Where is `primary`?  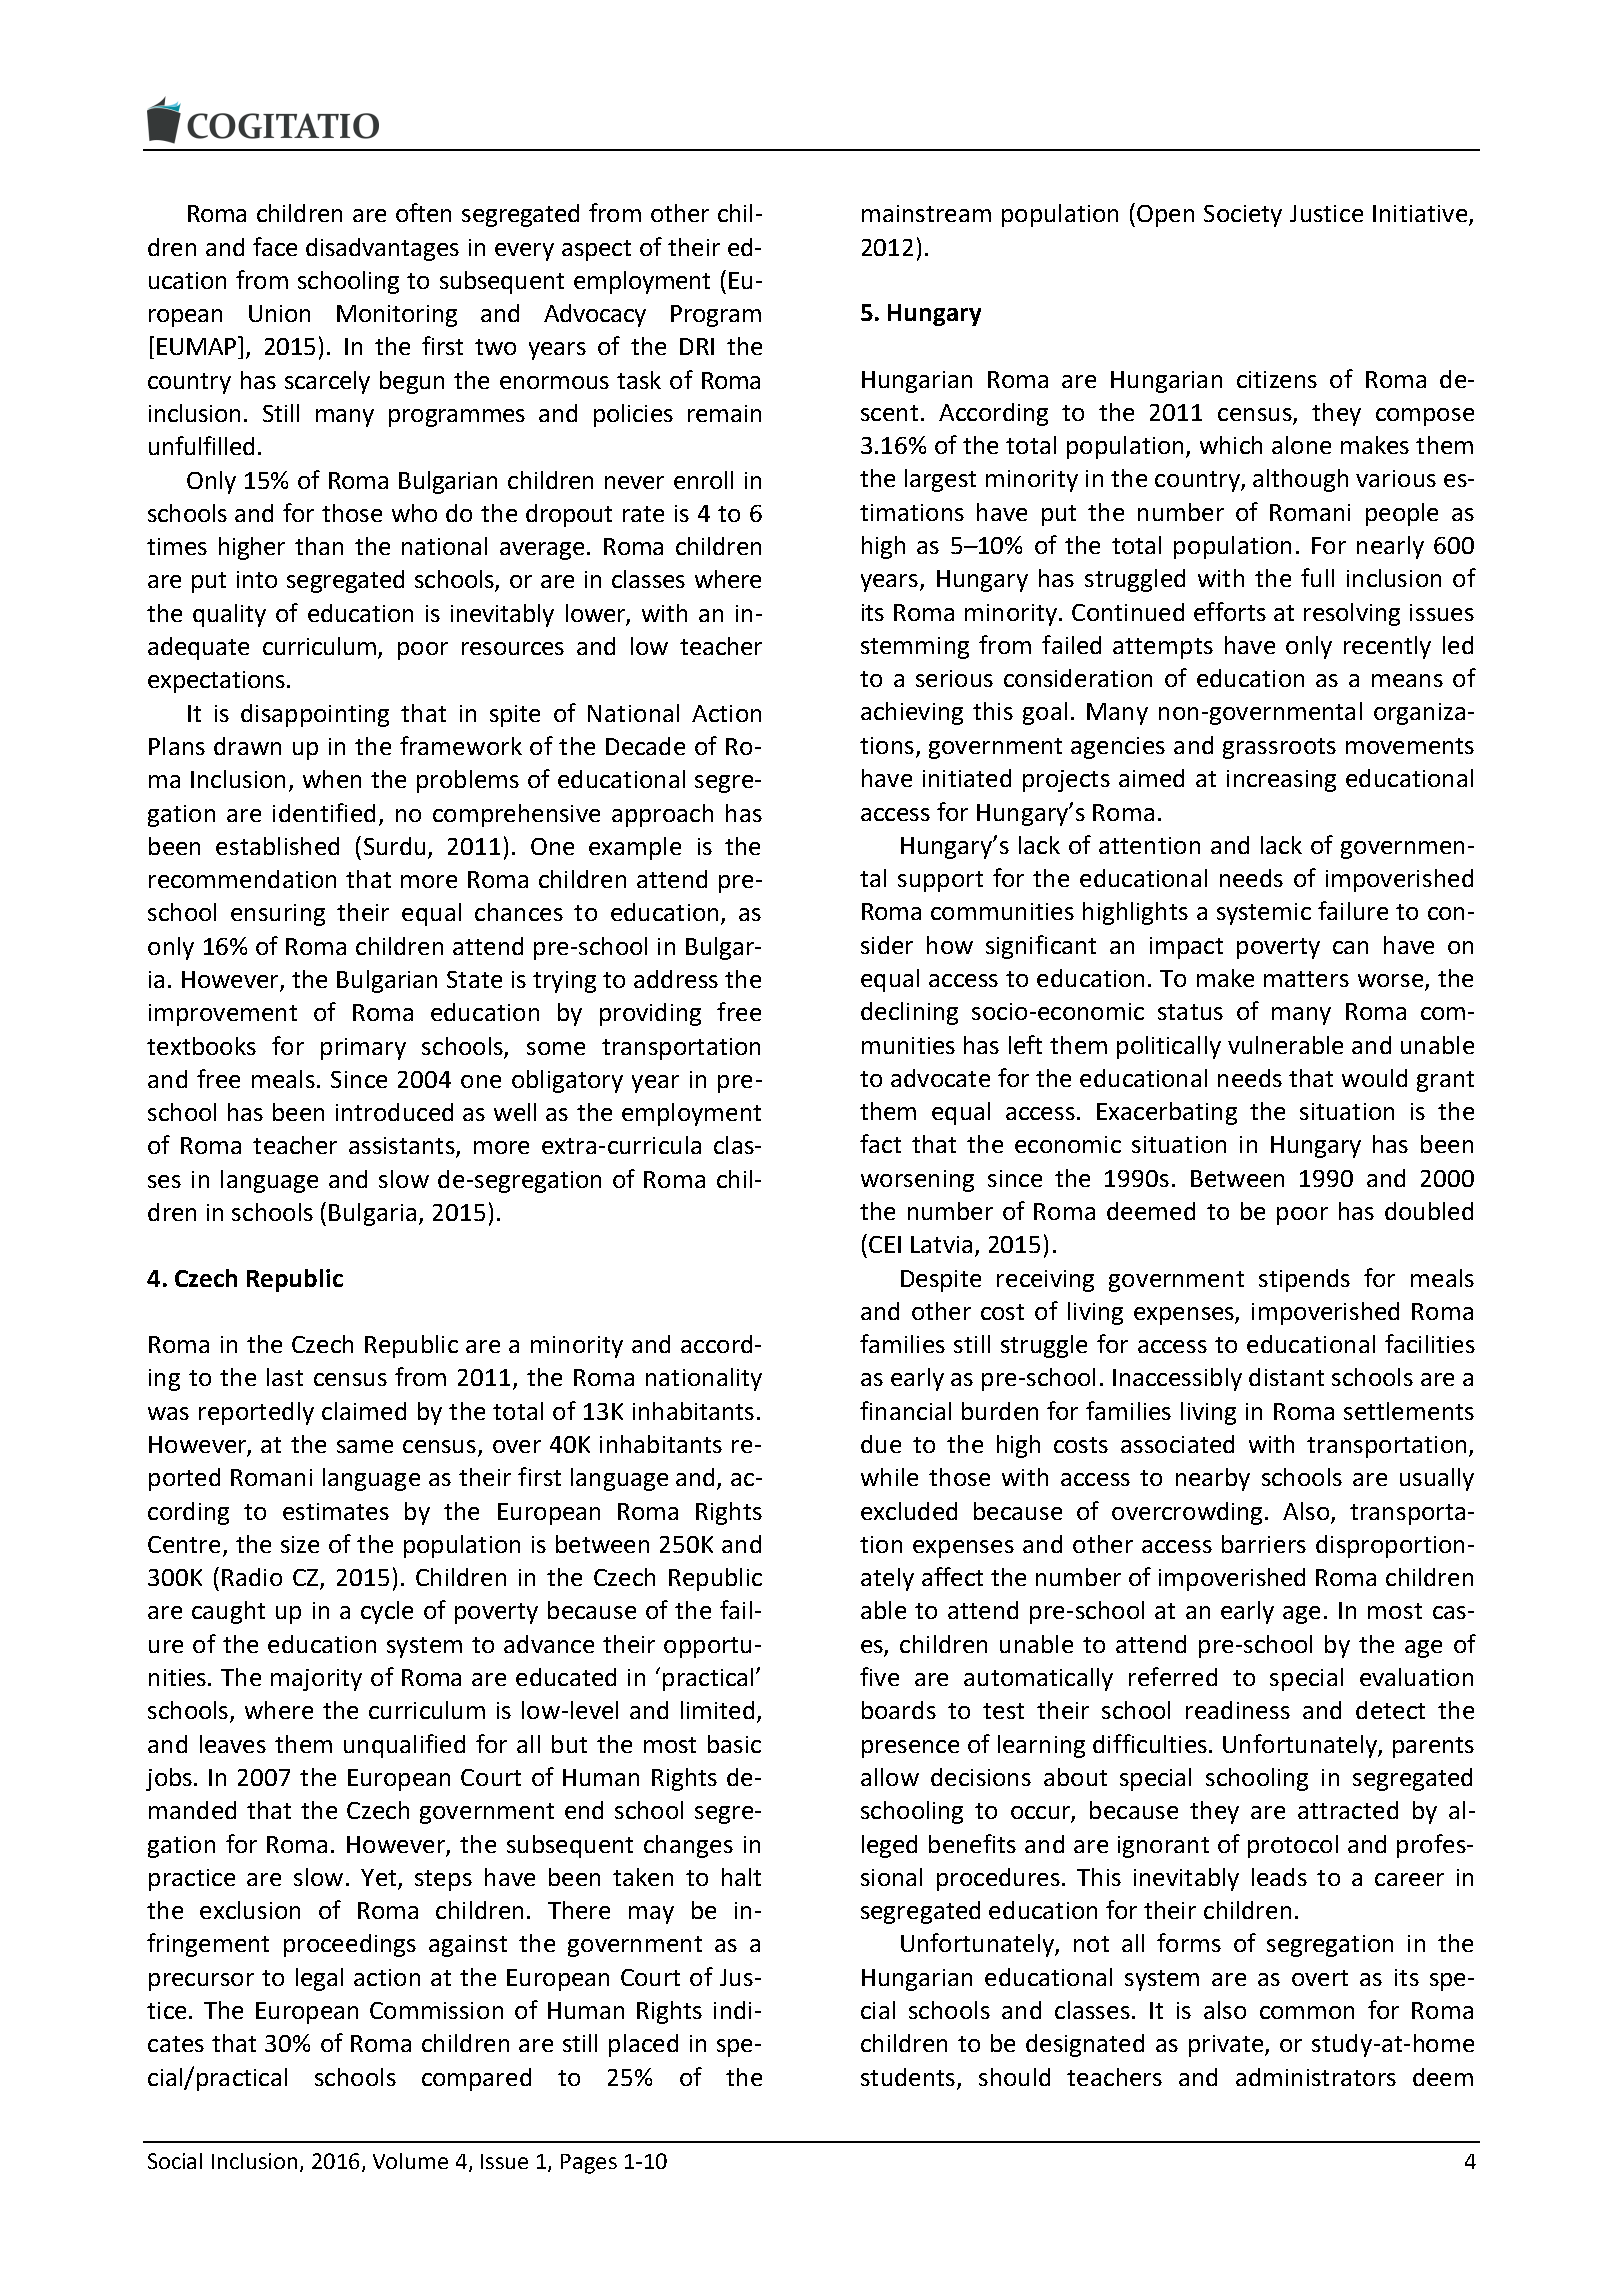
primary is located at coordinates (363, 1049).
